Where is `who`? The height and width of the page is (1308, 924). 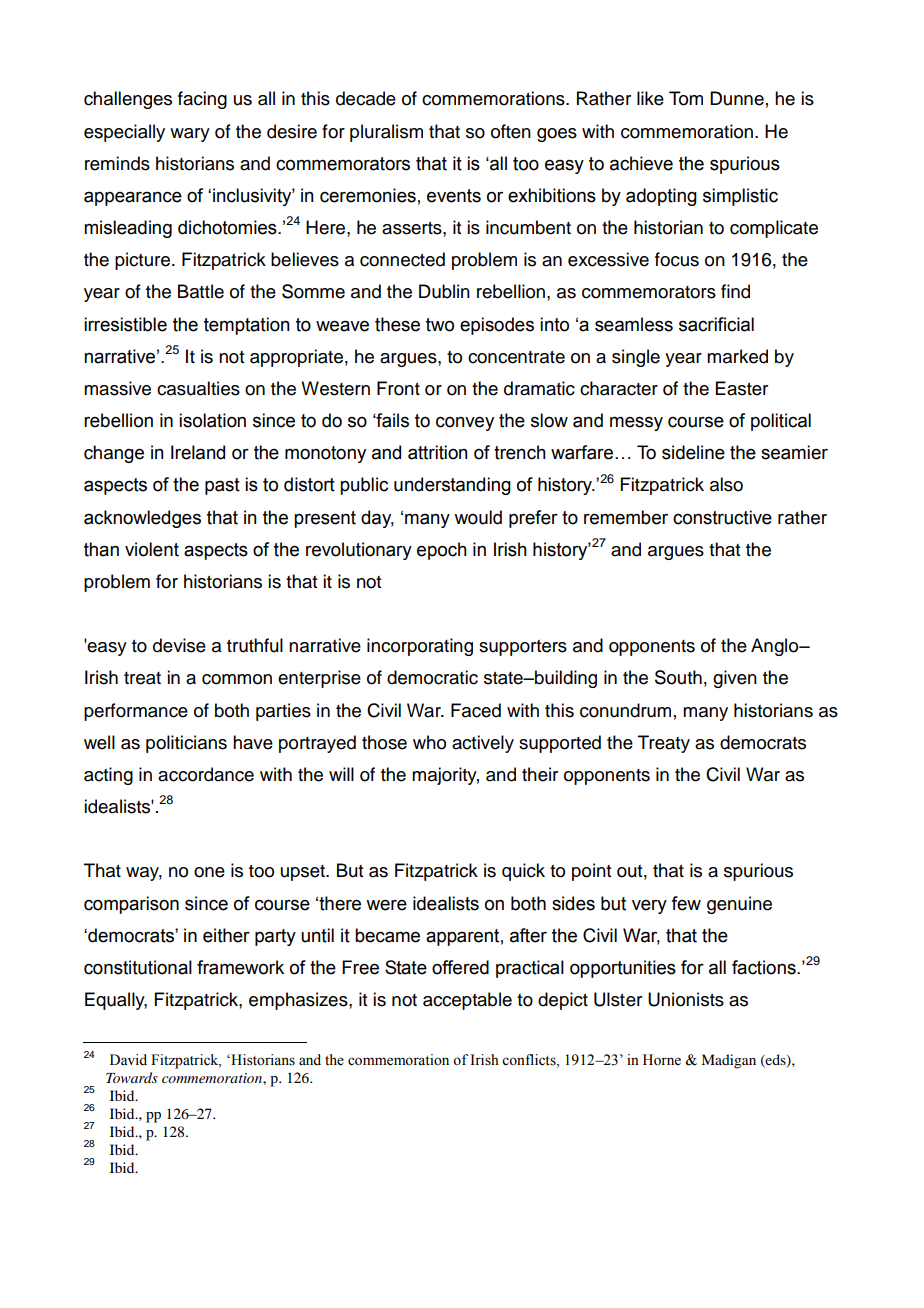 who is located at coordinates (429, 742).
